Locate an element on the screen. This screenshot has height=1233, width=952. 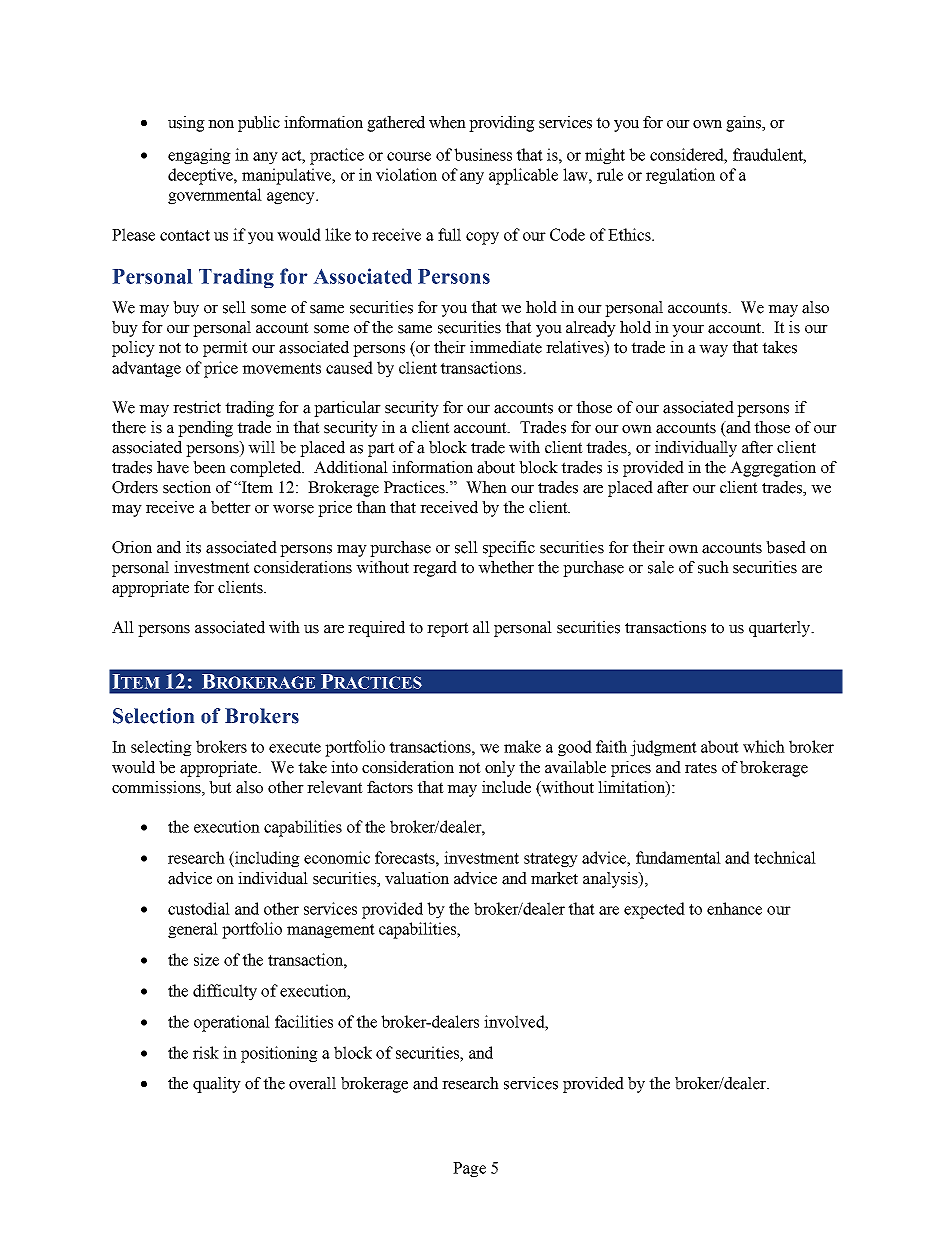
quality is located at coordinates (217, 1085).
